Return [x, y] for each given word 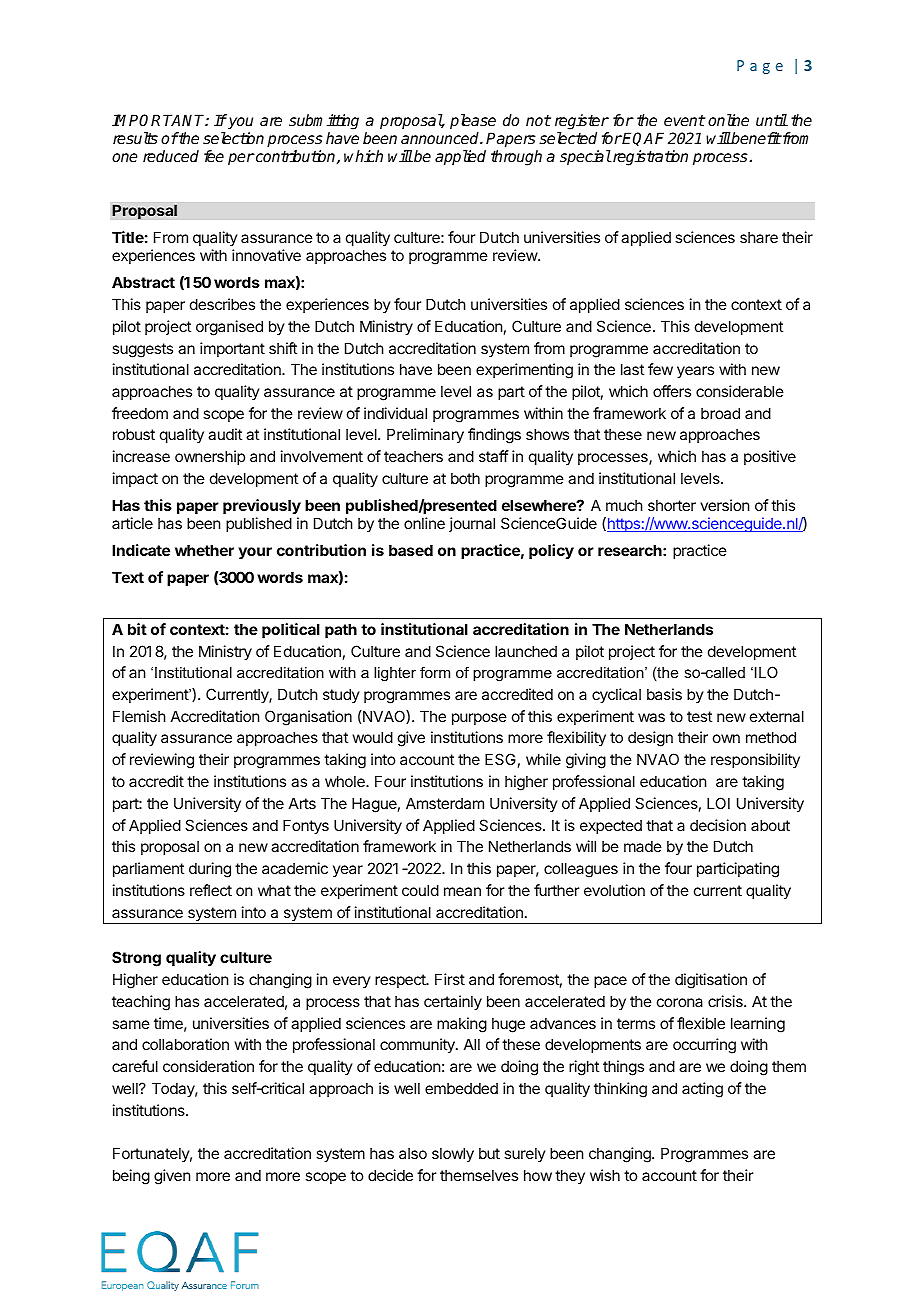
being [131, 1177]
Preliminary [425, 435]
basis [664, 694]
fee [214, 156]
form [435, 672]
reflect [211, 890]
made [643, 846]
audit [225, 434]
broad [720, 413]
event [684, 120]
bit [137, 629]
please [473, 122]
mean [462, 891]
